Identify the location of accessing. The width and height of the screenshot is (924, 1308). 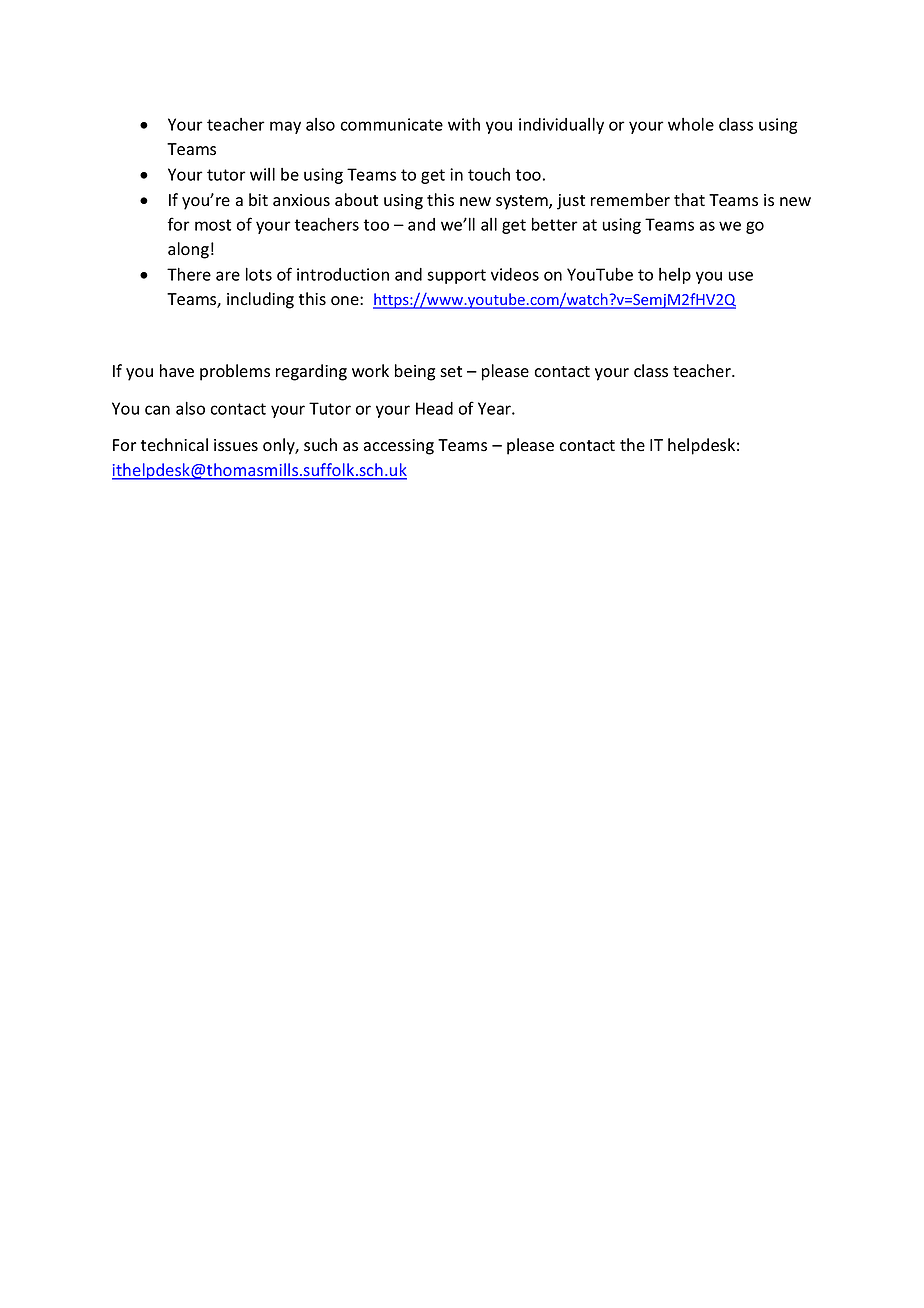
(399, 447).
